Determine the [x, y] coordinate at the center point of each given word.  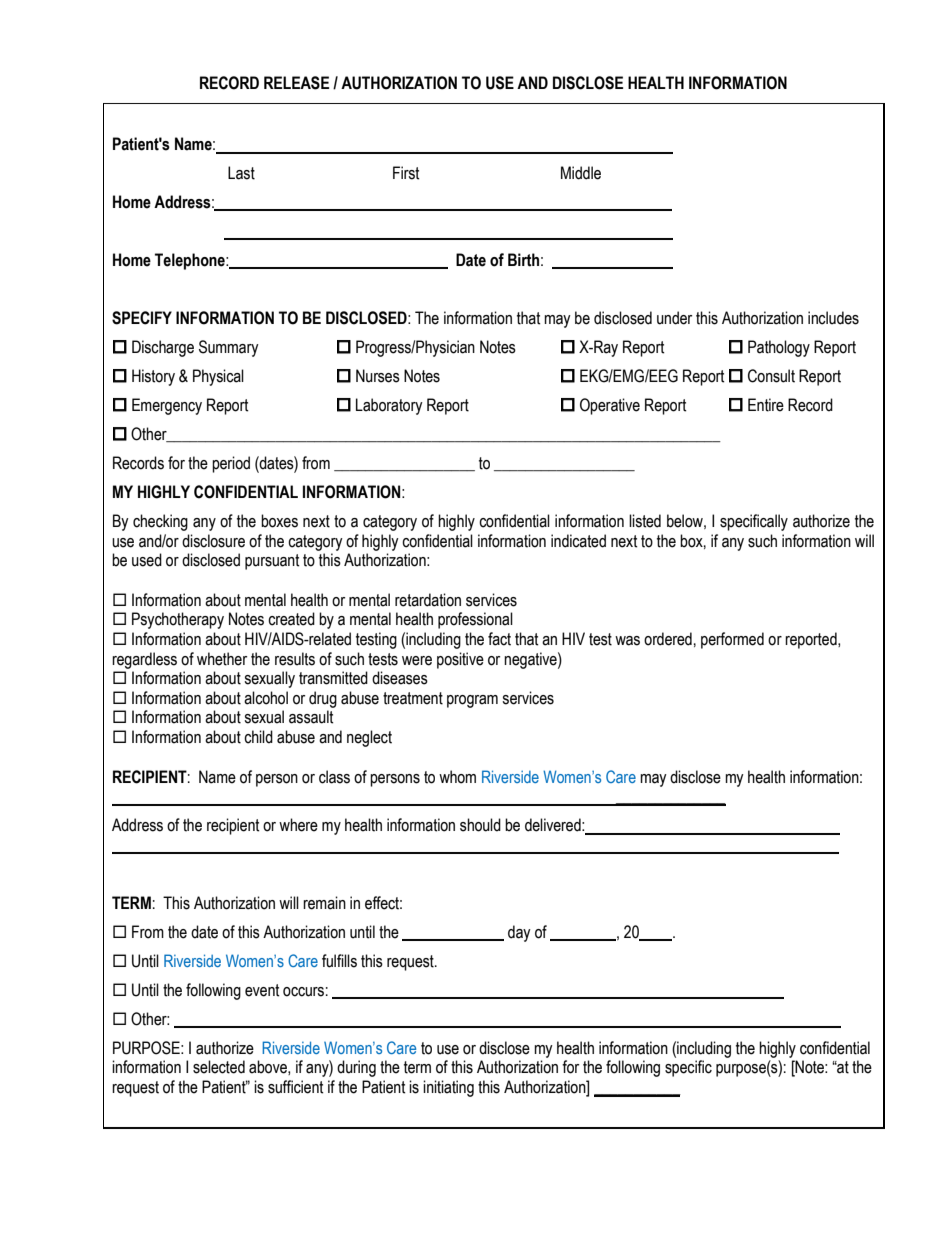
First [406, 173]
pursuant [272, 562]
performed [732, 640]
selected [219, 1067]
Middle [581, 173]
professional [475, 620]
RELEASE [296, 83]
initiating [448, 1088]
